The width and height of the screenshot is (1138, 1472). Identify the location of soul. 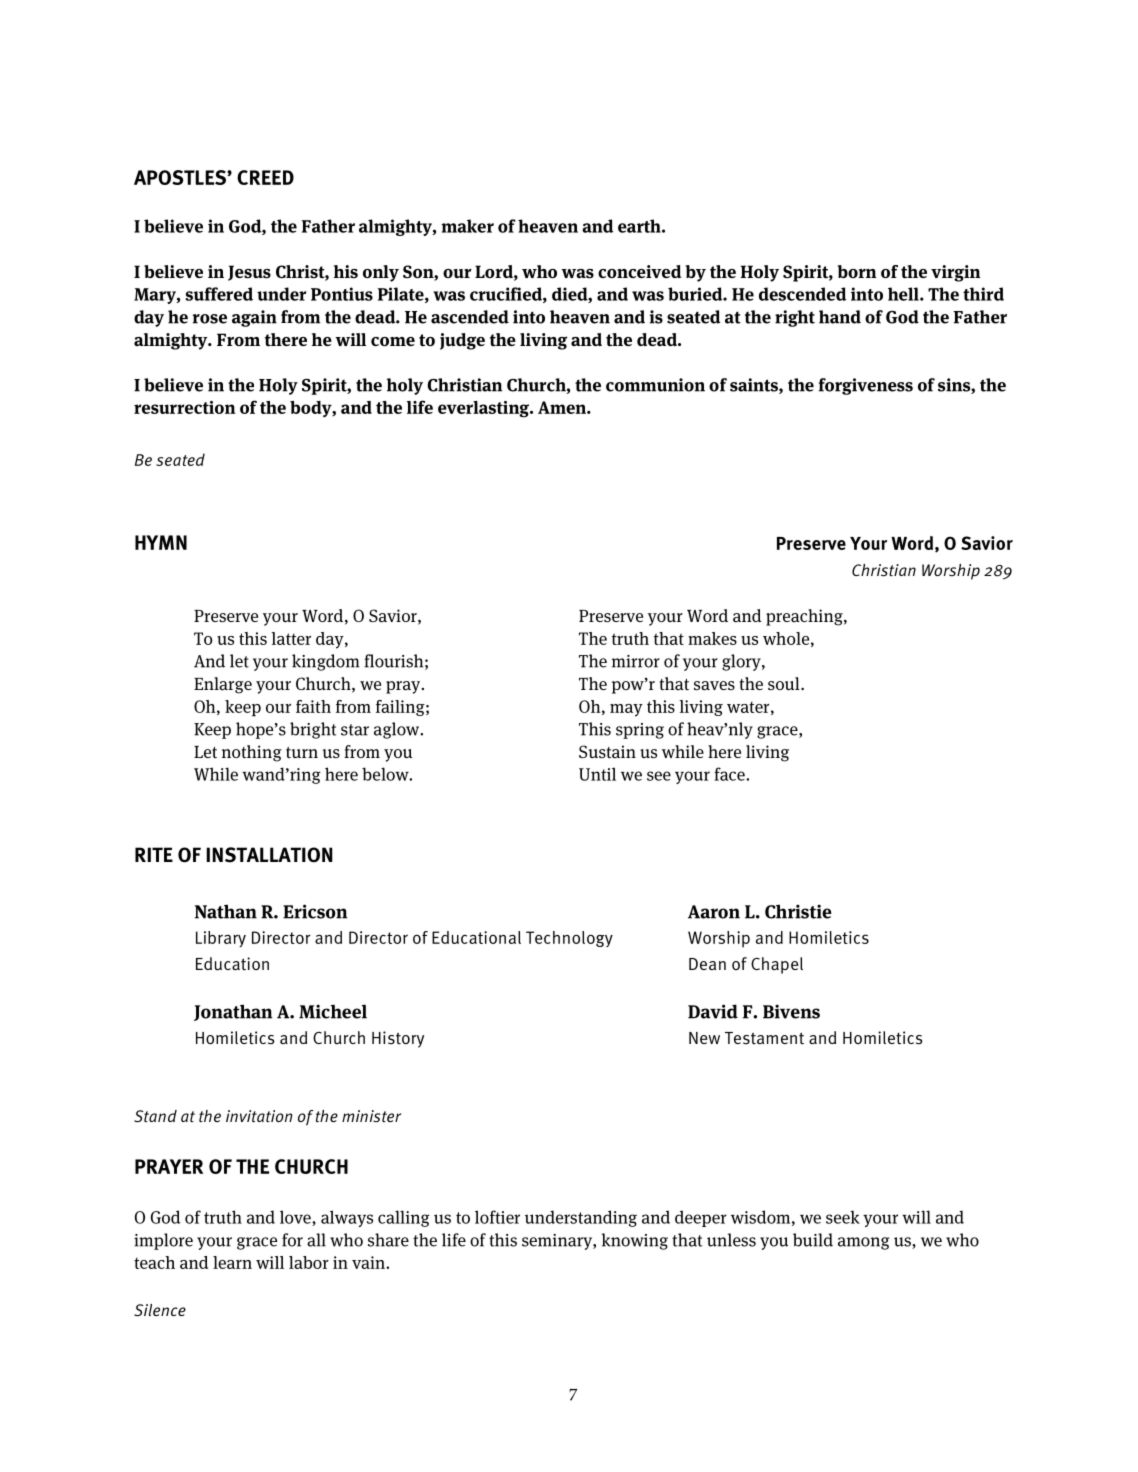
(785, 683).
